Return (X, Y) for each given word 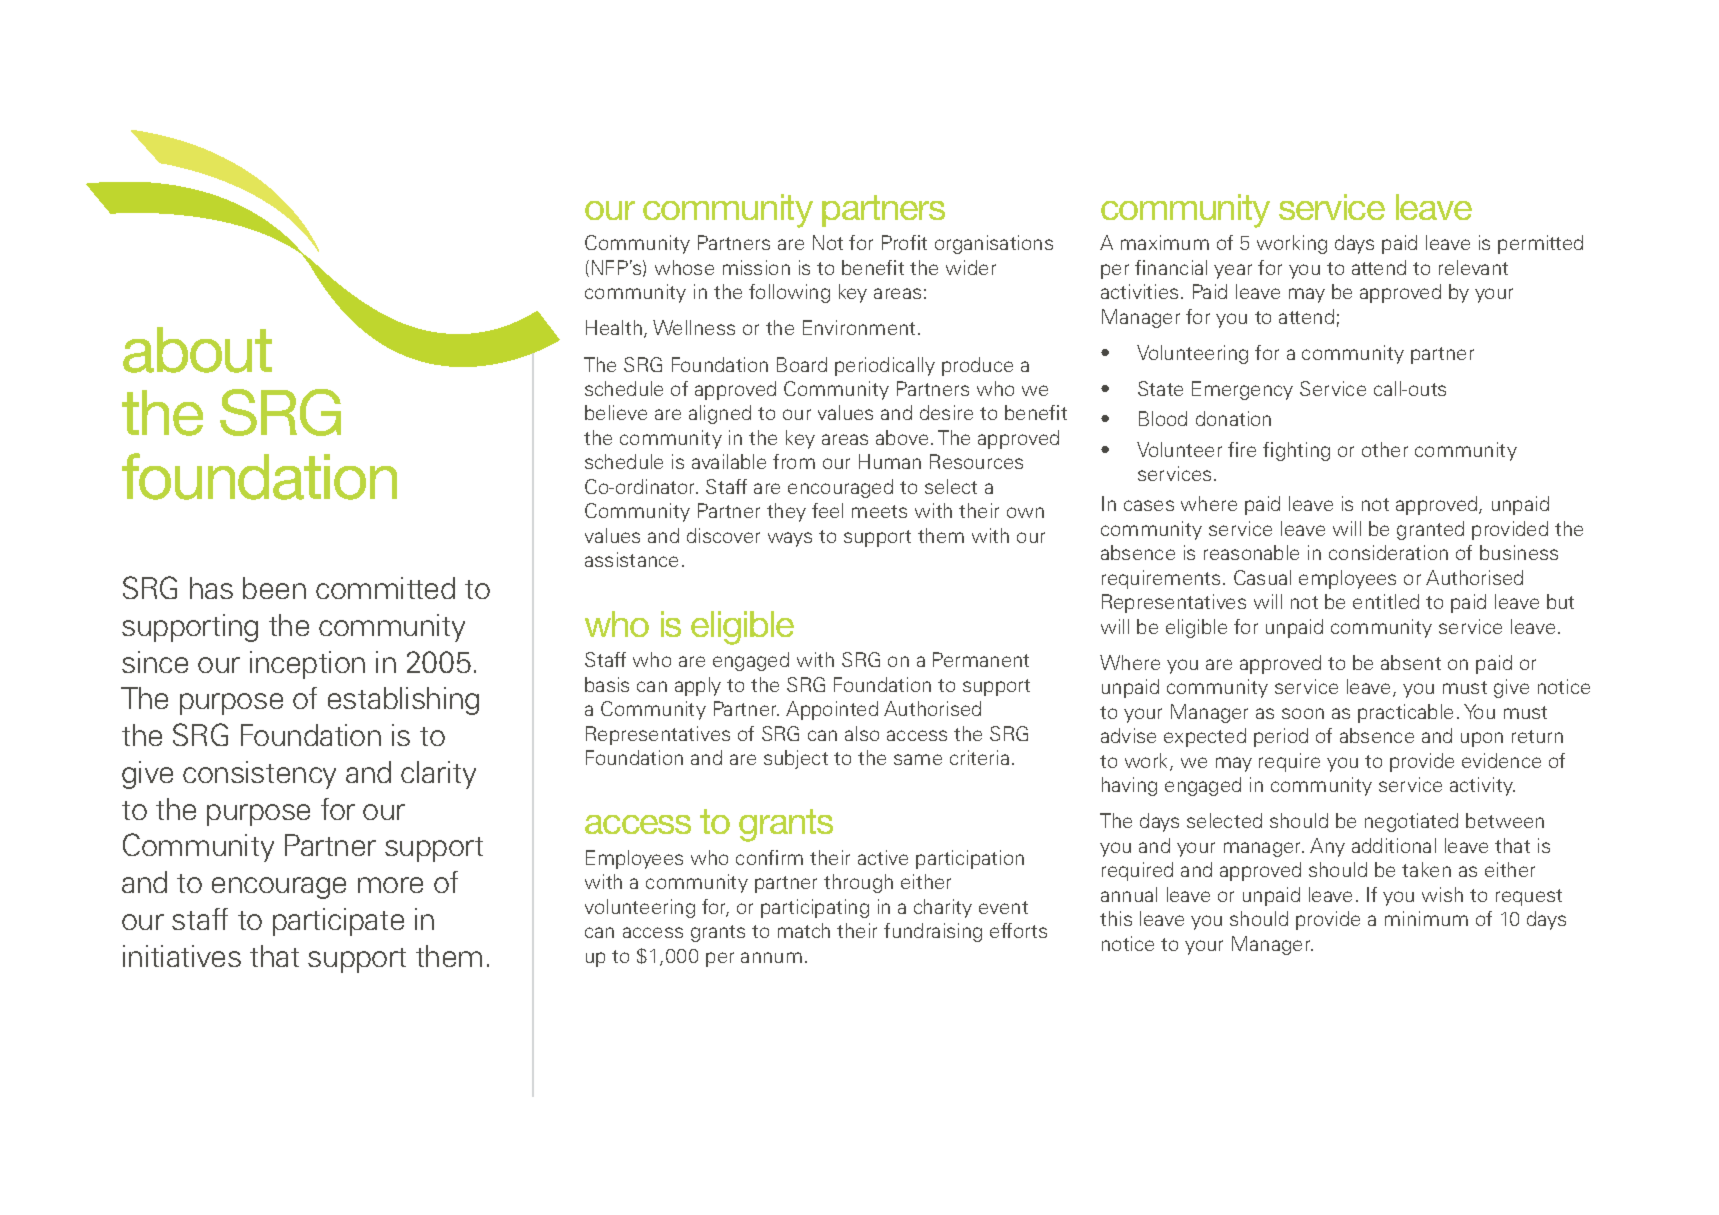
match (804, 930)
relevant (1473, 267)
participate (338, 922)
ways (790, 539)
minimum (1426, 918)
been (274, 588)
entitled (1386, 601)
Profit (904, 242)
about (197, 350)
